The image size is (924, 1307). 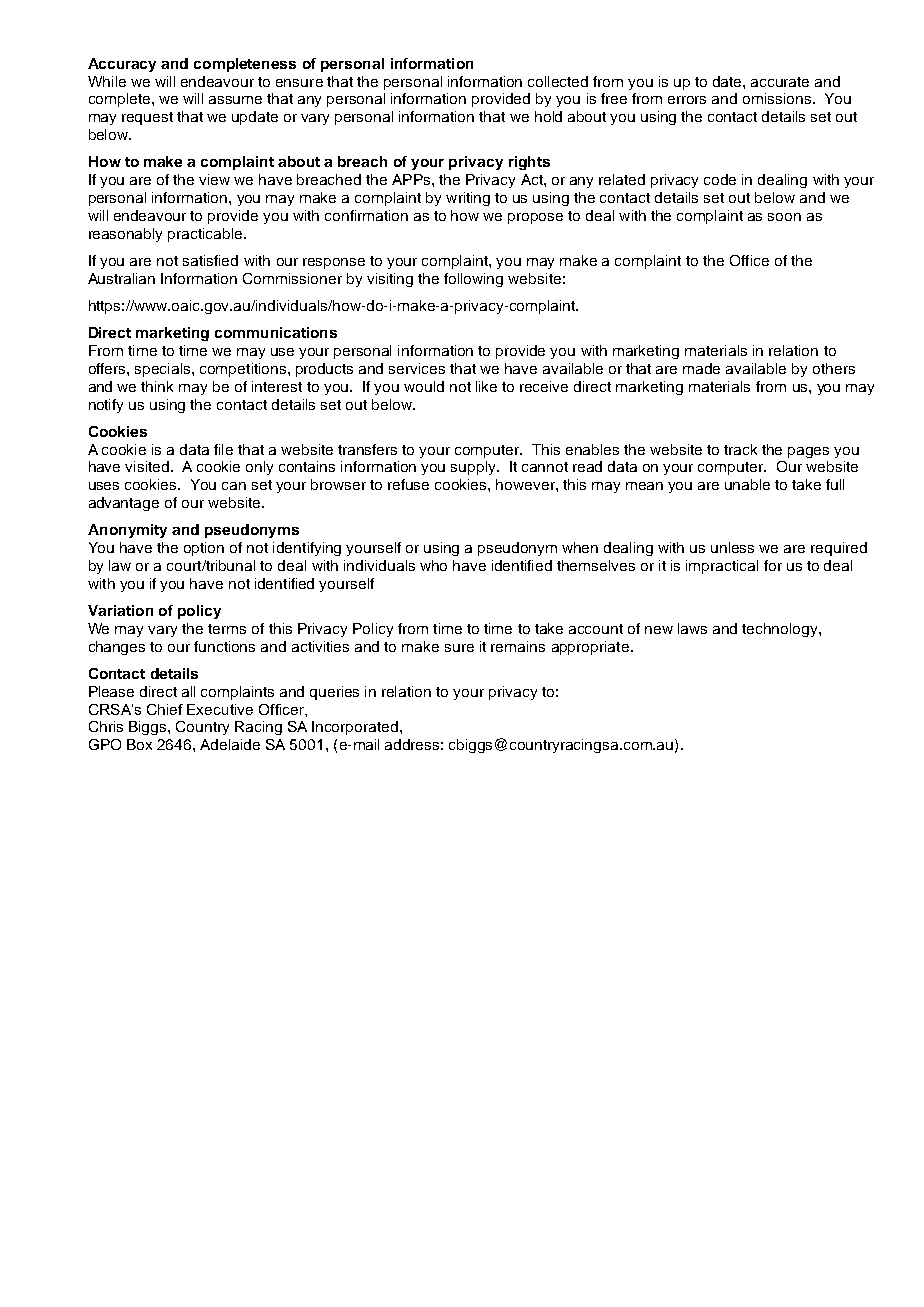 I want to click on practicable, so click(x=206, y=235).
